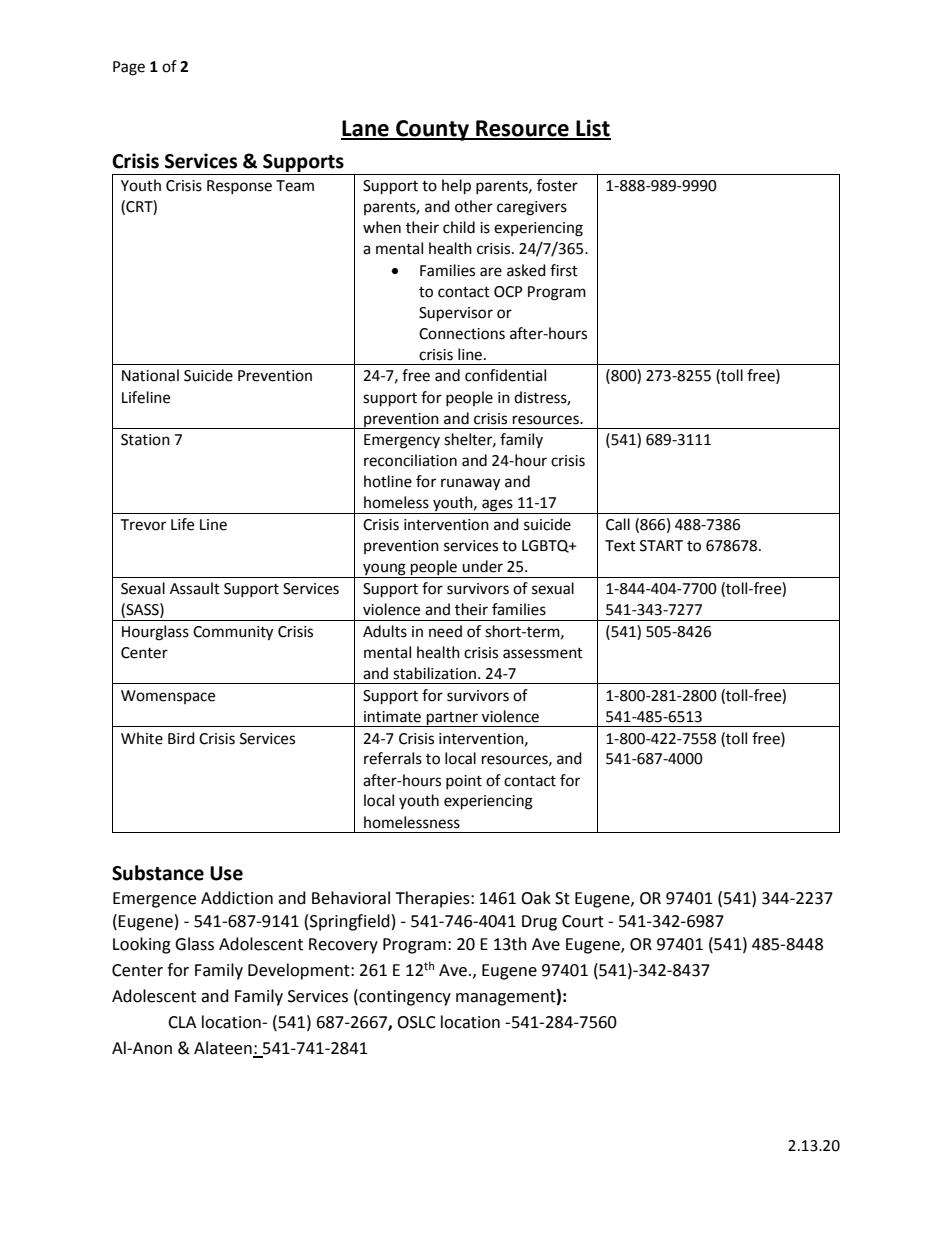 This document has width=952, height=1233. Describe the element at coordinates (195, 588) in the document. I see `Assault` at that location.
